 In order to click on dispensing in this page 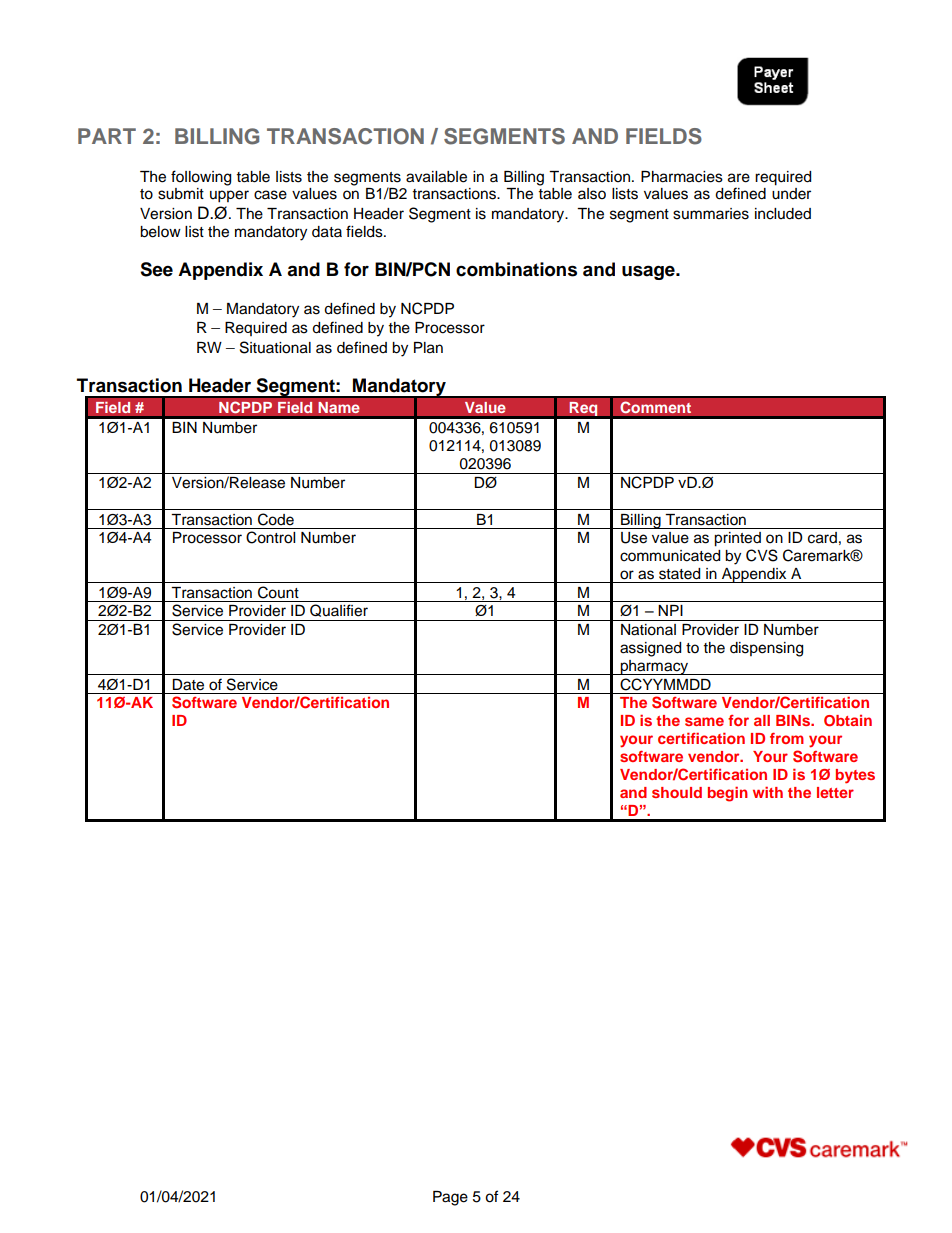, I will do `click(766, 649)`.
